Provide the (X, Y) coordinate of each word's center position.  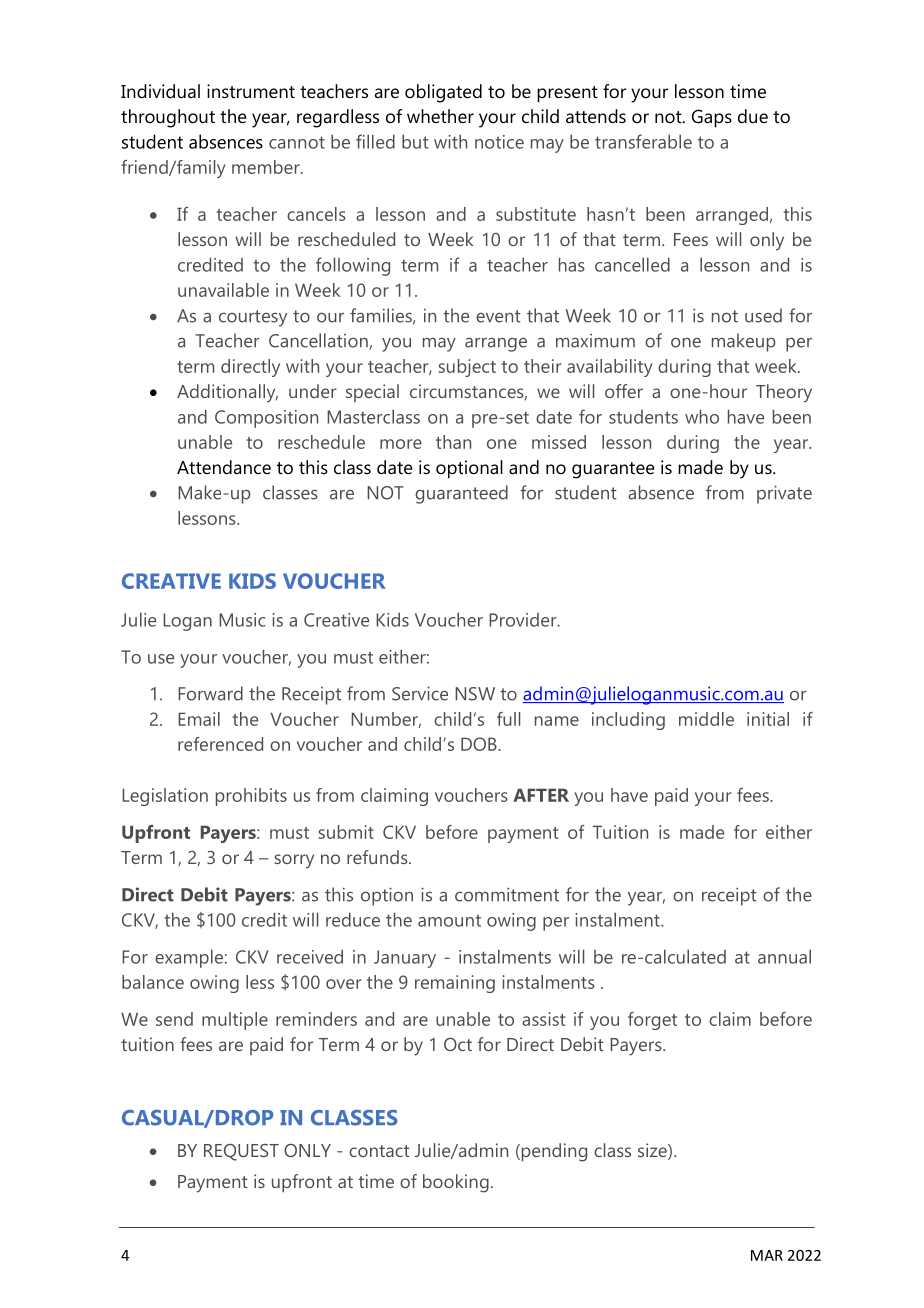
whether (440, 116)
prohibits (251, 797)
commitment (507, 894)
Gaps (712, 118)
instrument (251, 91)
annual (784, 956)
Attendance (224, 467)
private (784, 494)
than (453, 442)
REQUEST (241, 1152)
